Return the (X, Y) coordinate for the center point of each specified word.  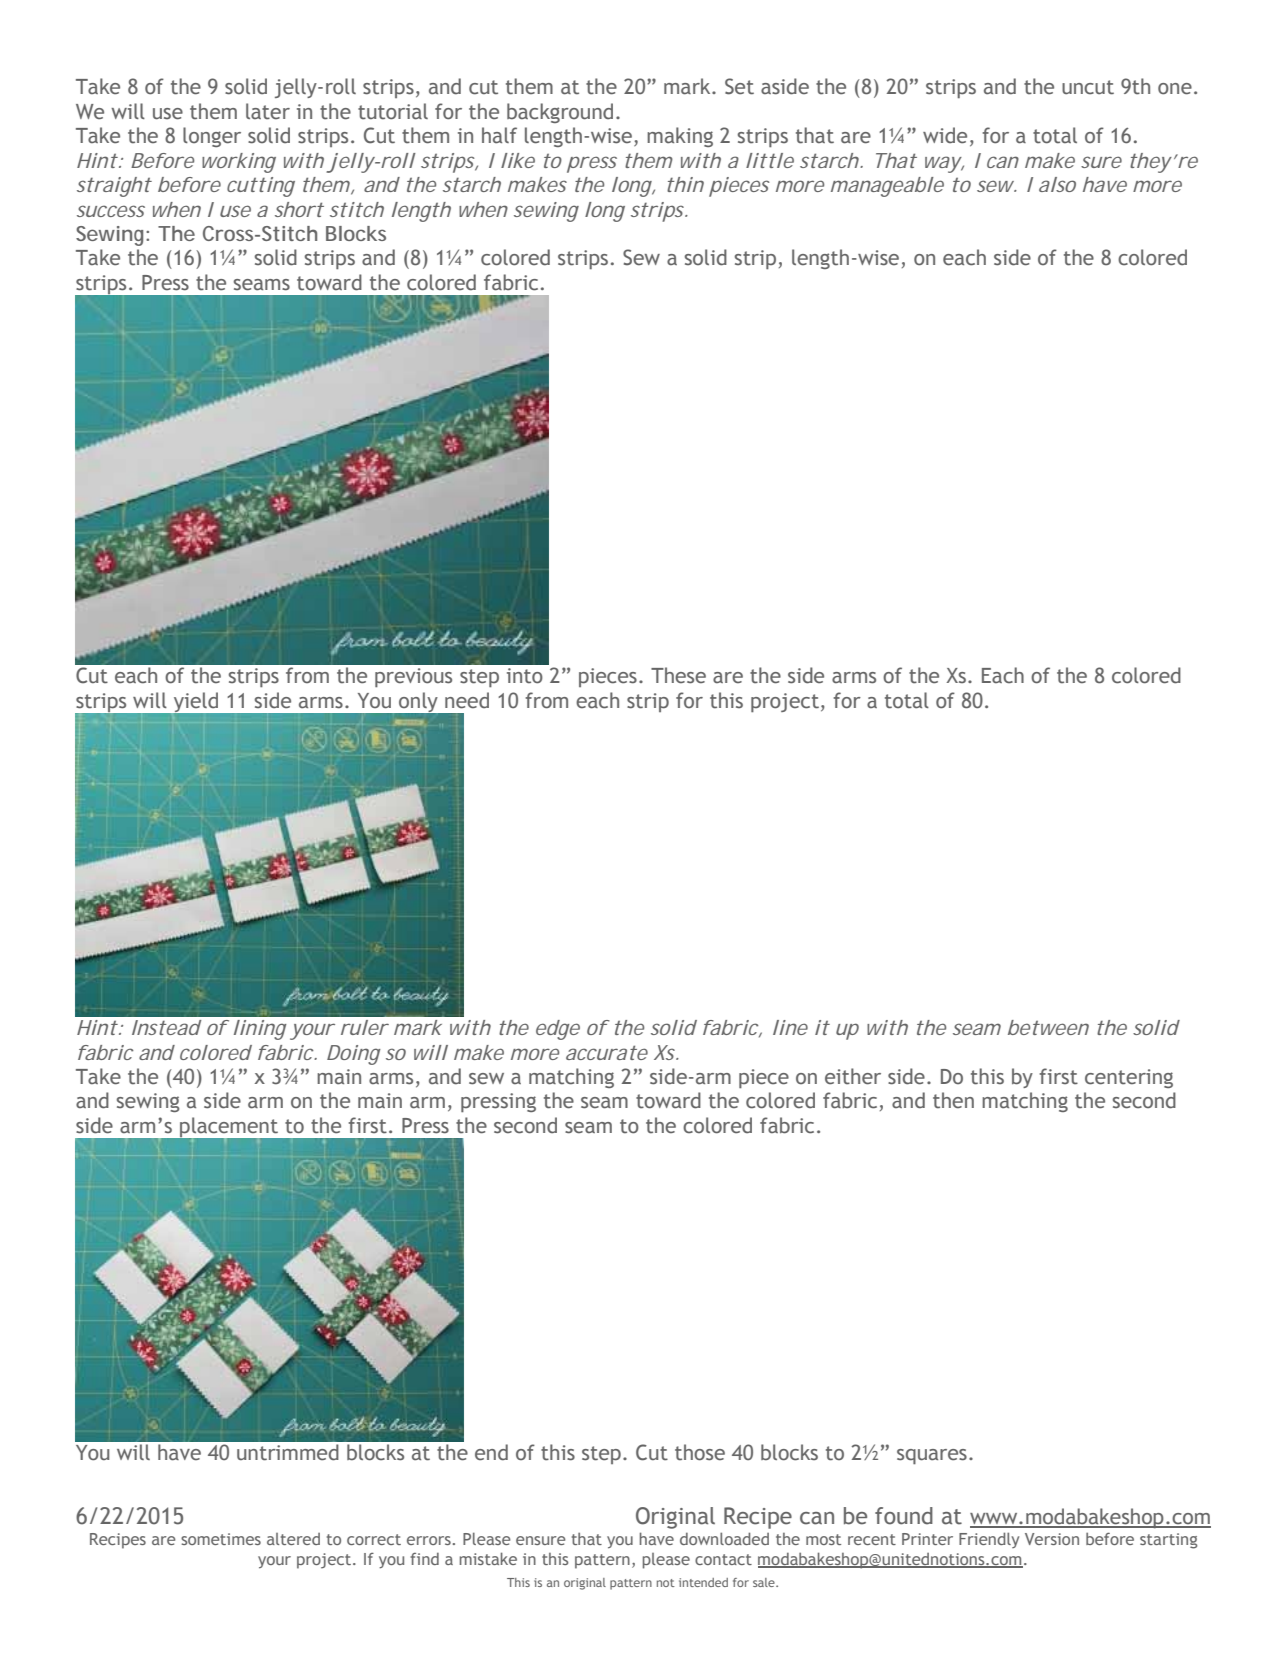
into (525, 676)
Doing (354, 1055)
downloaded (724, 1538)
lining (260, 1030)
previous (413, 677)
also (1057, 184)
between (1048, 1027)
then (953, 1100)
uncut (1088, 87)
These (678, 675)
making (680, 137)
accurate (607, 1052)
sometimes (221, 1539)
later (268, 111)
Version (1052, 1539)
